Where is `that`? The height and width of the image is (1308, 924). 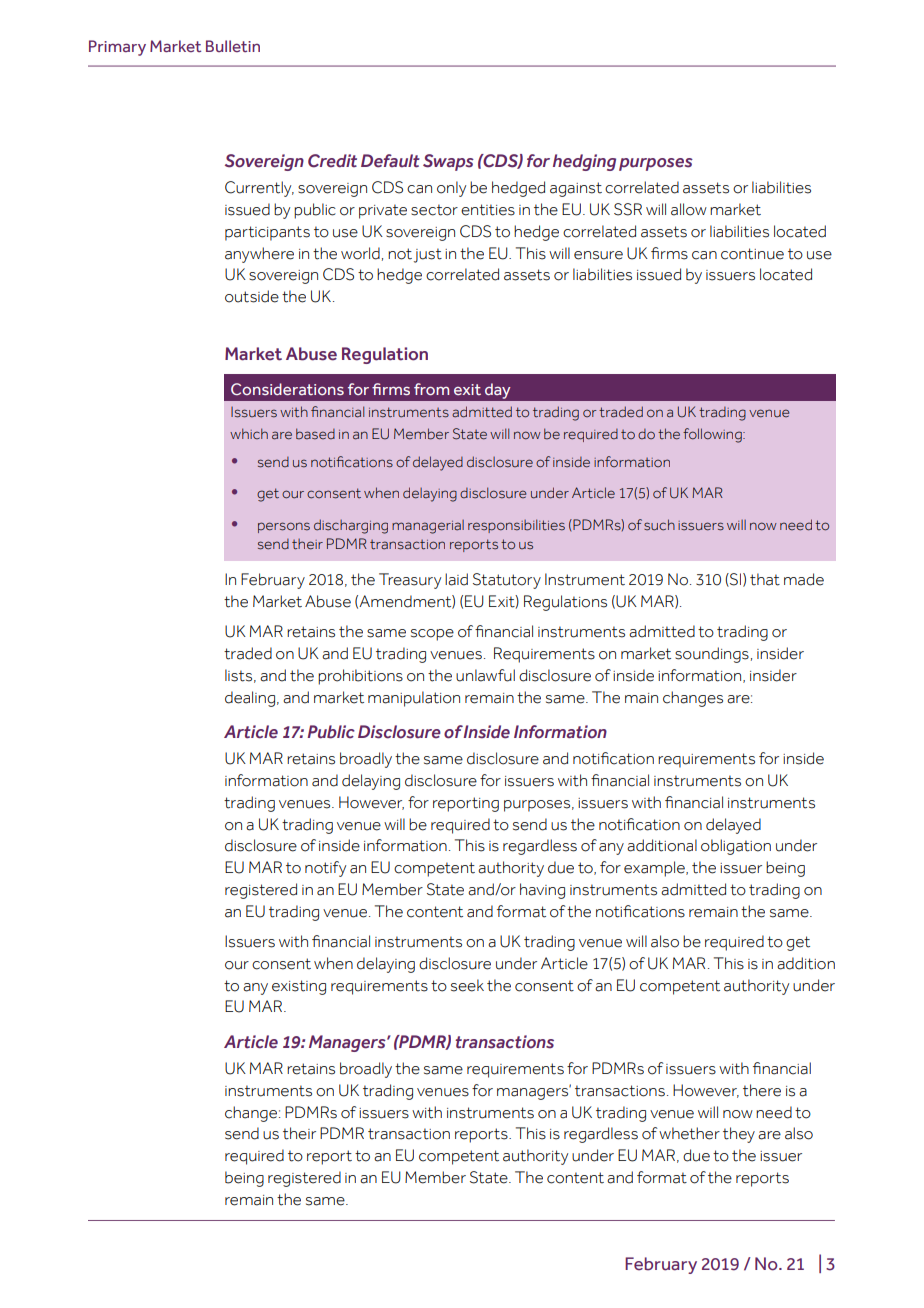
that is located at coordinates (765, 579).
